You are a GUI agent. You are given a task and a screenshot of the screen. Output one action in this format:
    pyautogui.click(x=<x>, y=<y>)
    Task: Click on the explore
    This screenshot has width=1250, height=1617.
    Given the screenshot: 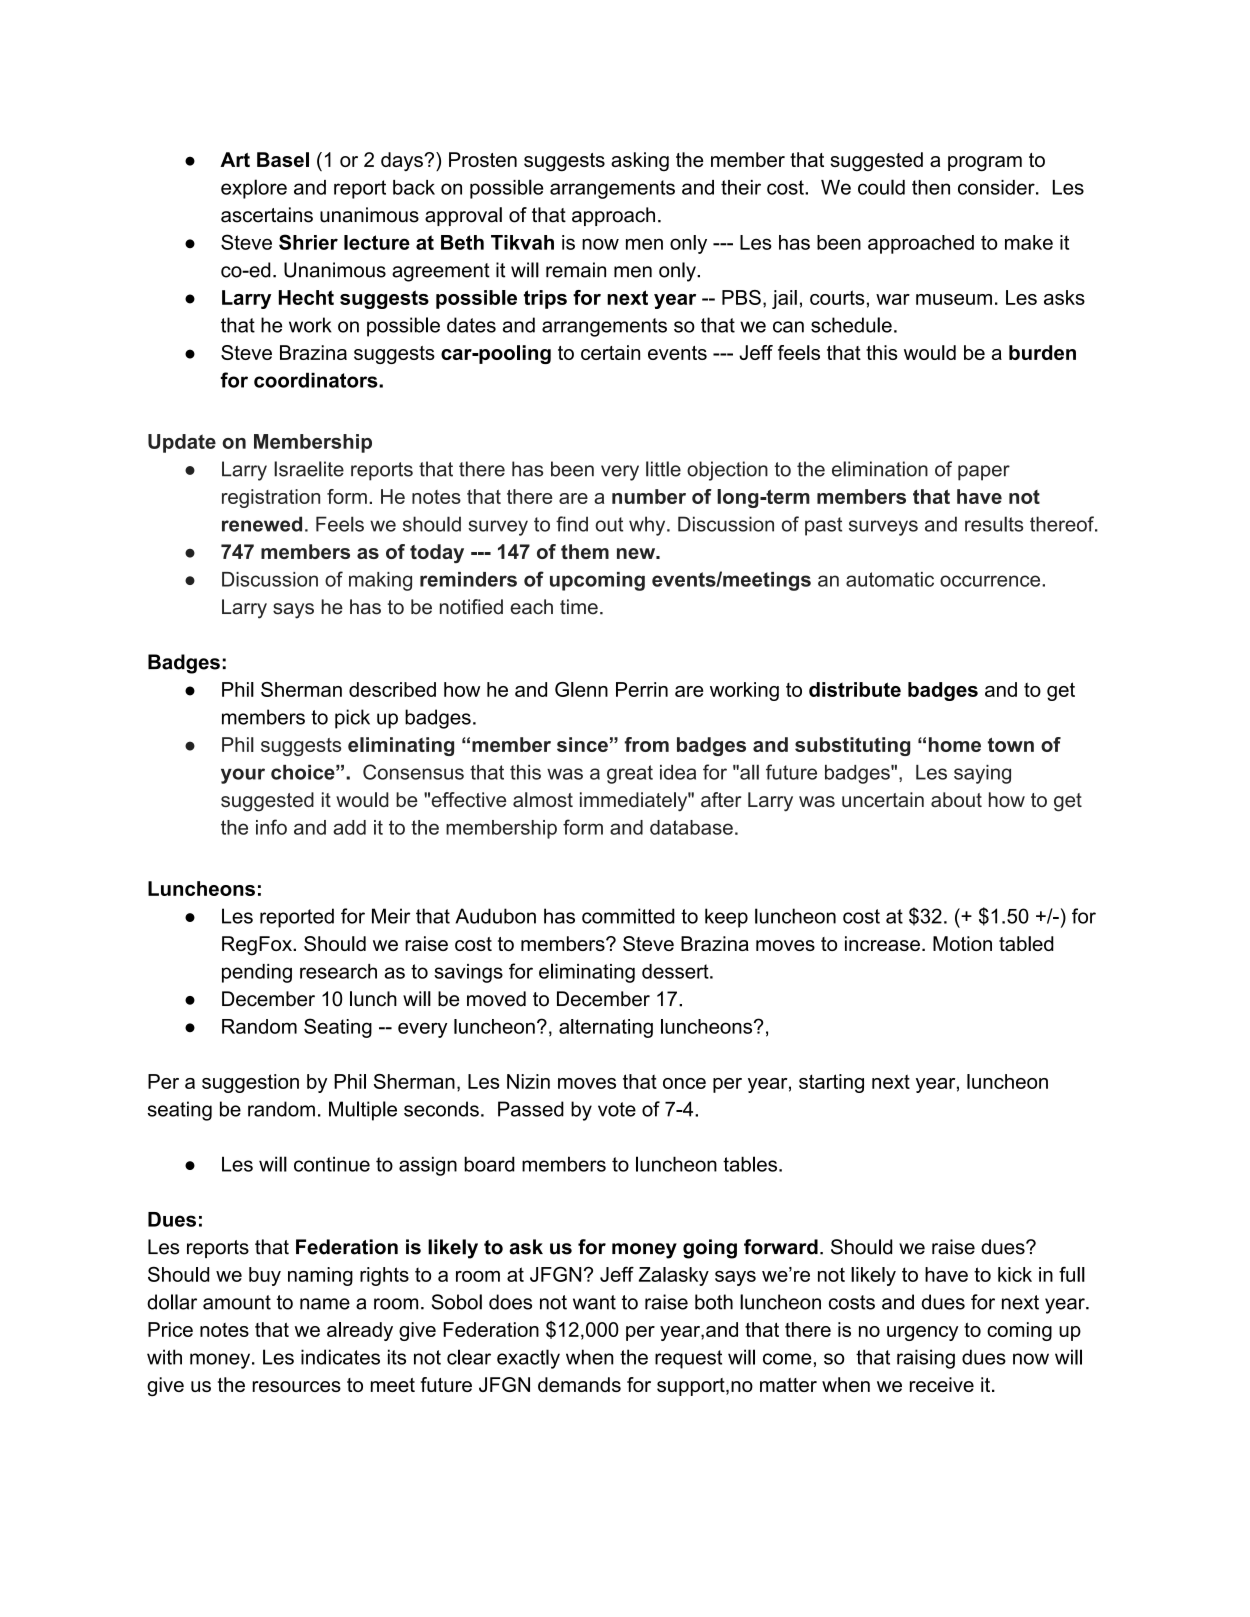 What is the action you would take?
    pyautogui.click(x=254, y=189)
